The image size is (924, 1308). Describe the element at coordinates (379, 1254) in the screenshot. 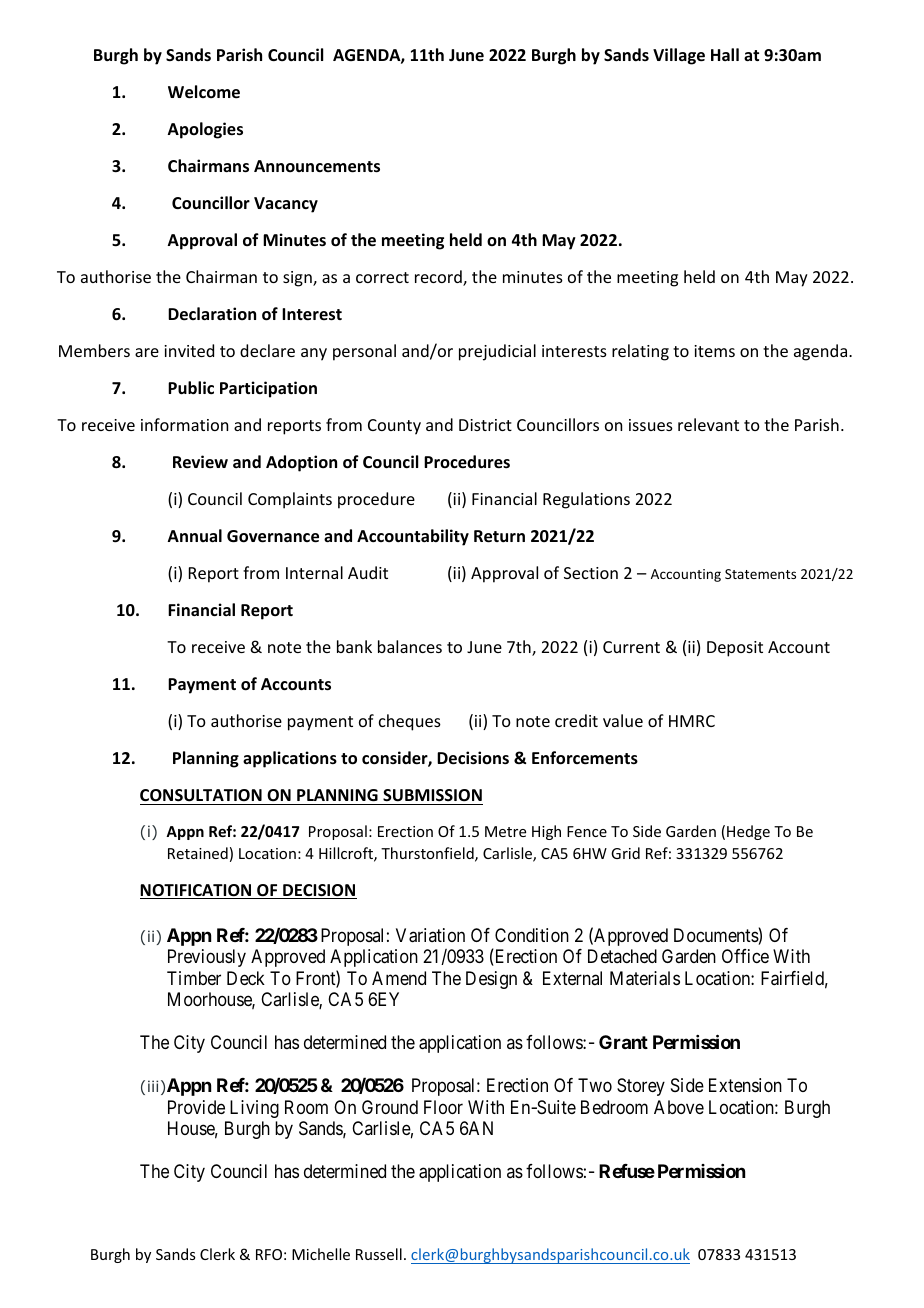

I see `Russell` at that location.
